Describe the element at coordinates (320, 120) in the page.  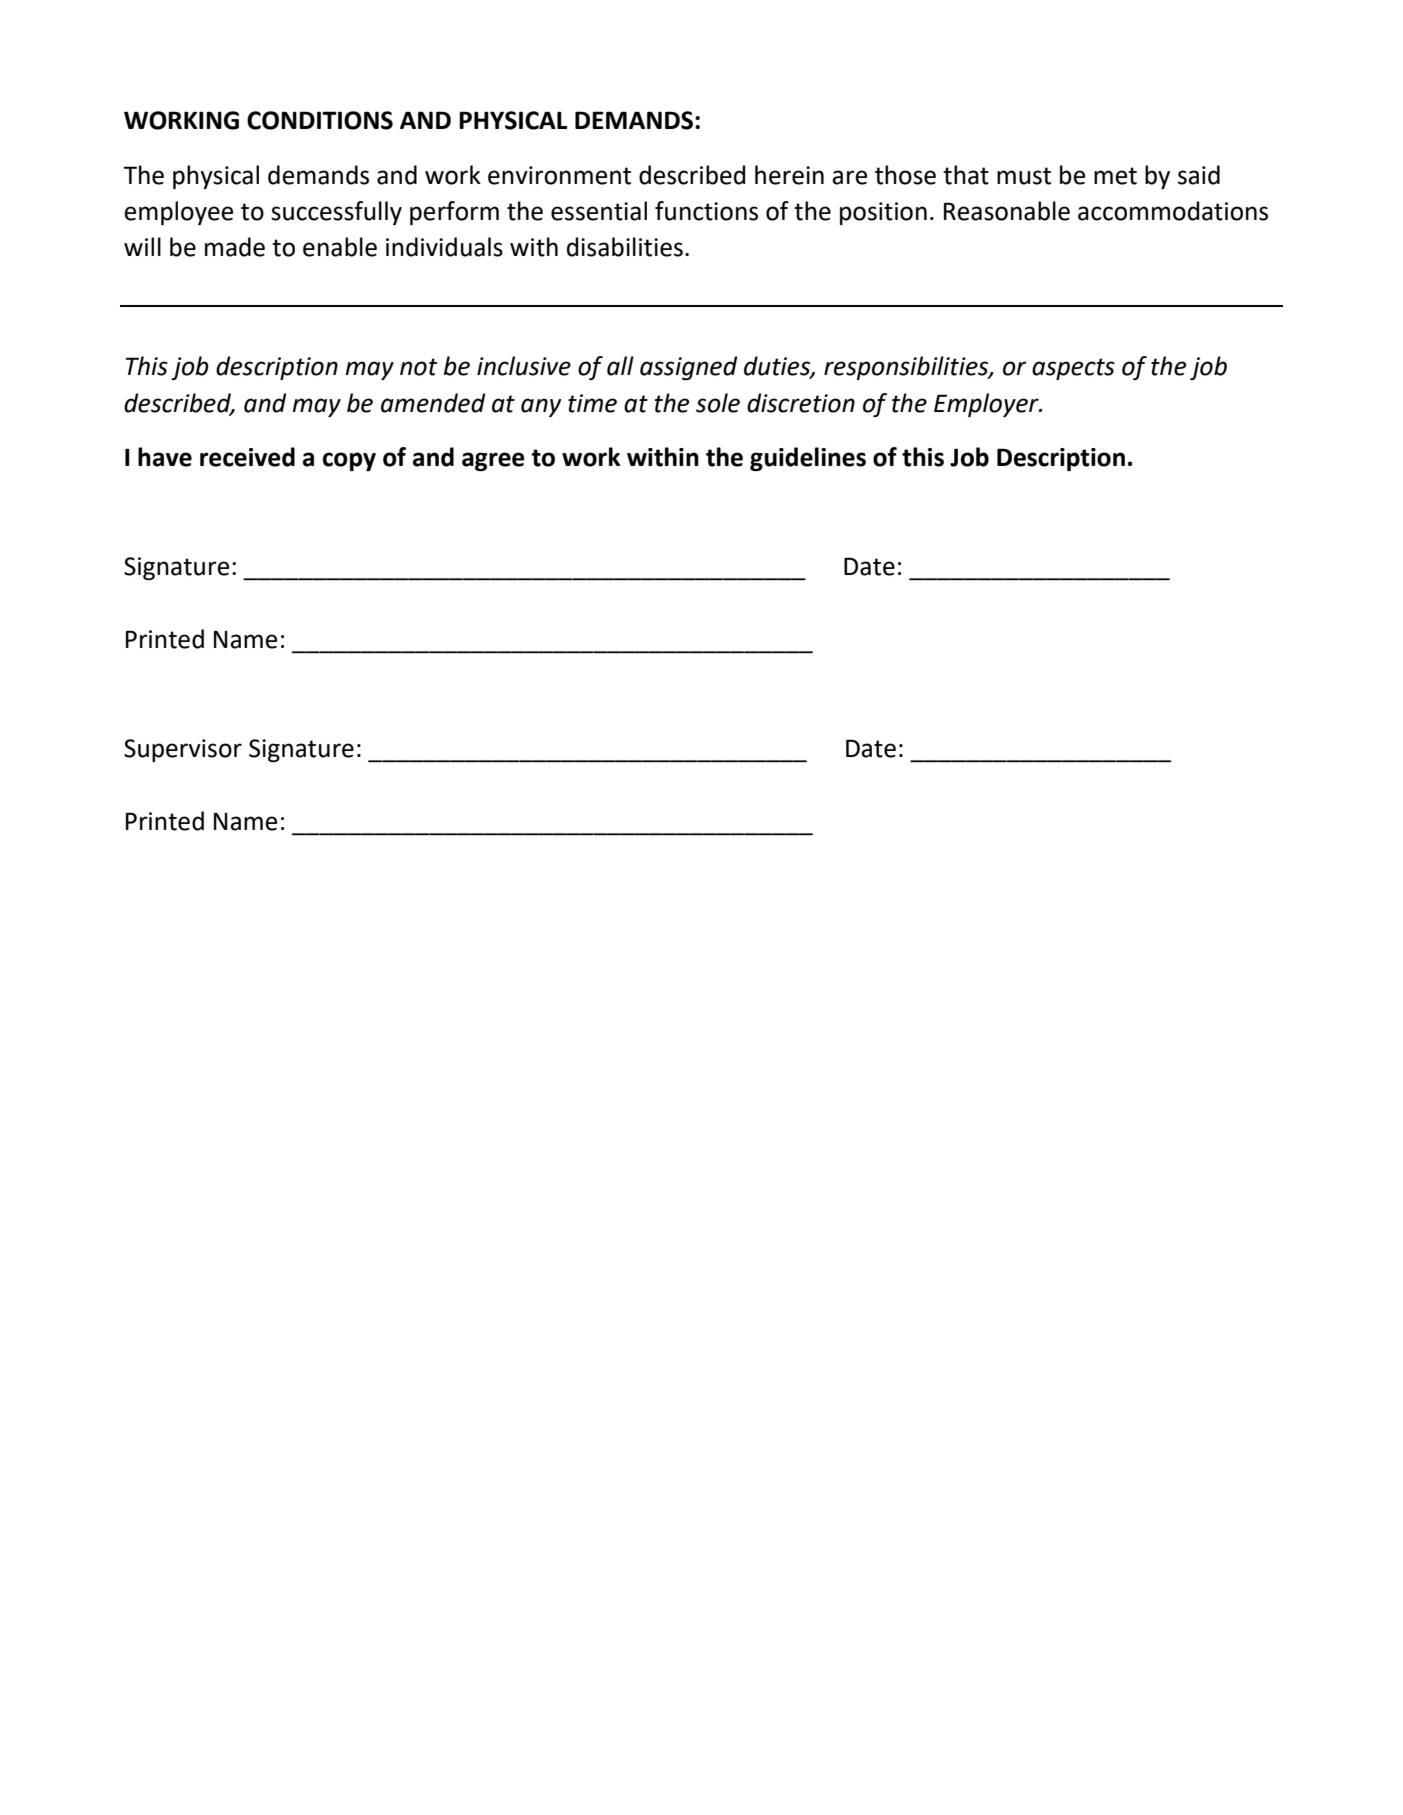
I see `CONDITIONS` at that location.
